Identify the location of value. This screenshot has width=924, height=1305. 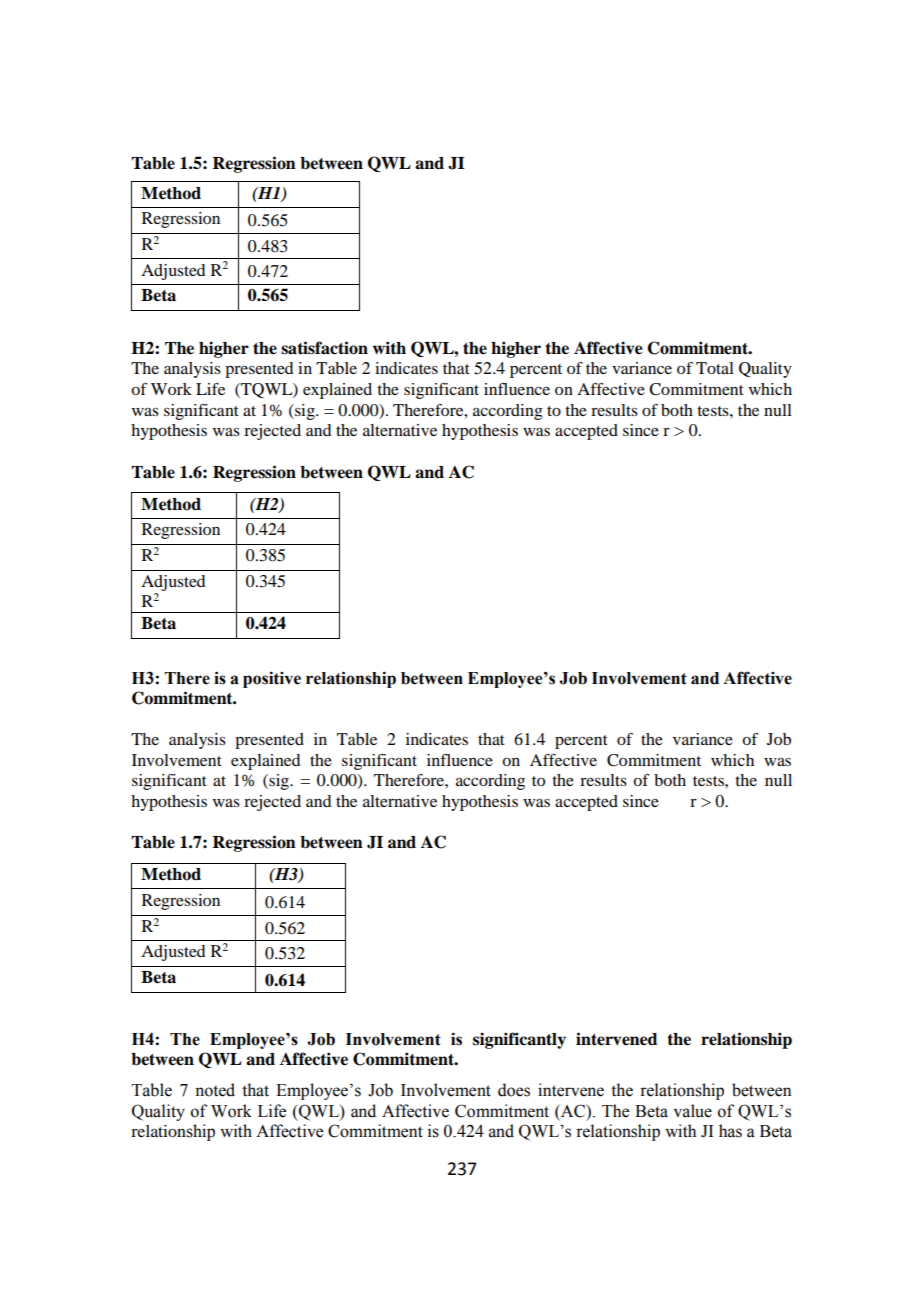
(693, 1111).
